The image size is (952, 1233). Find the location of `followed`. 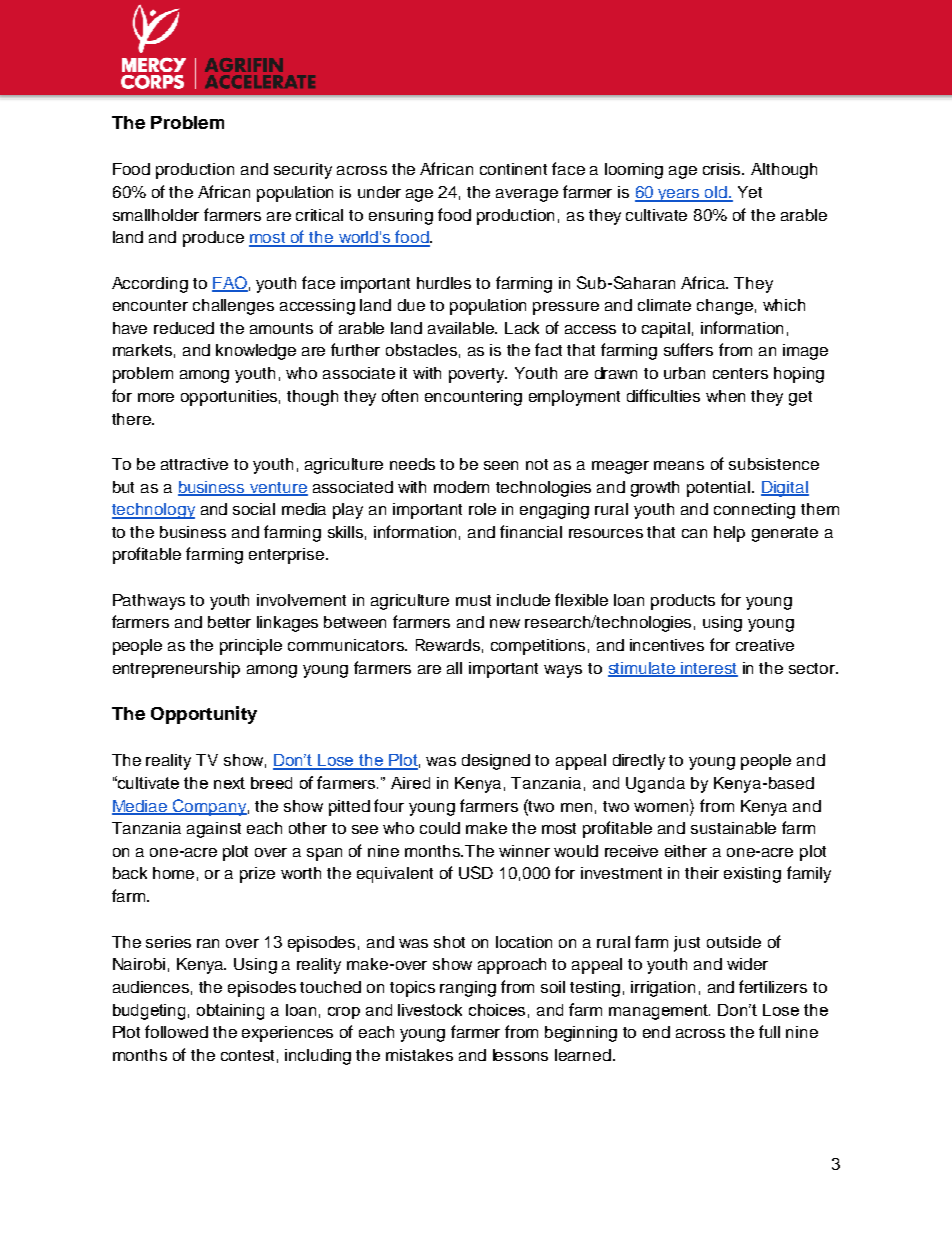

followed is located at coordinates (176, 1031).
